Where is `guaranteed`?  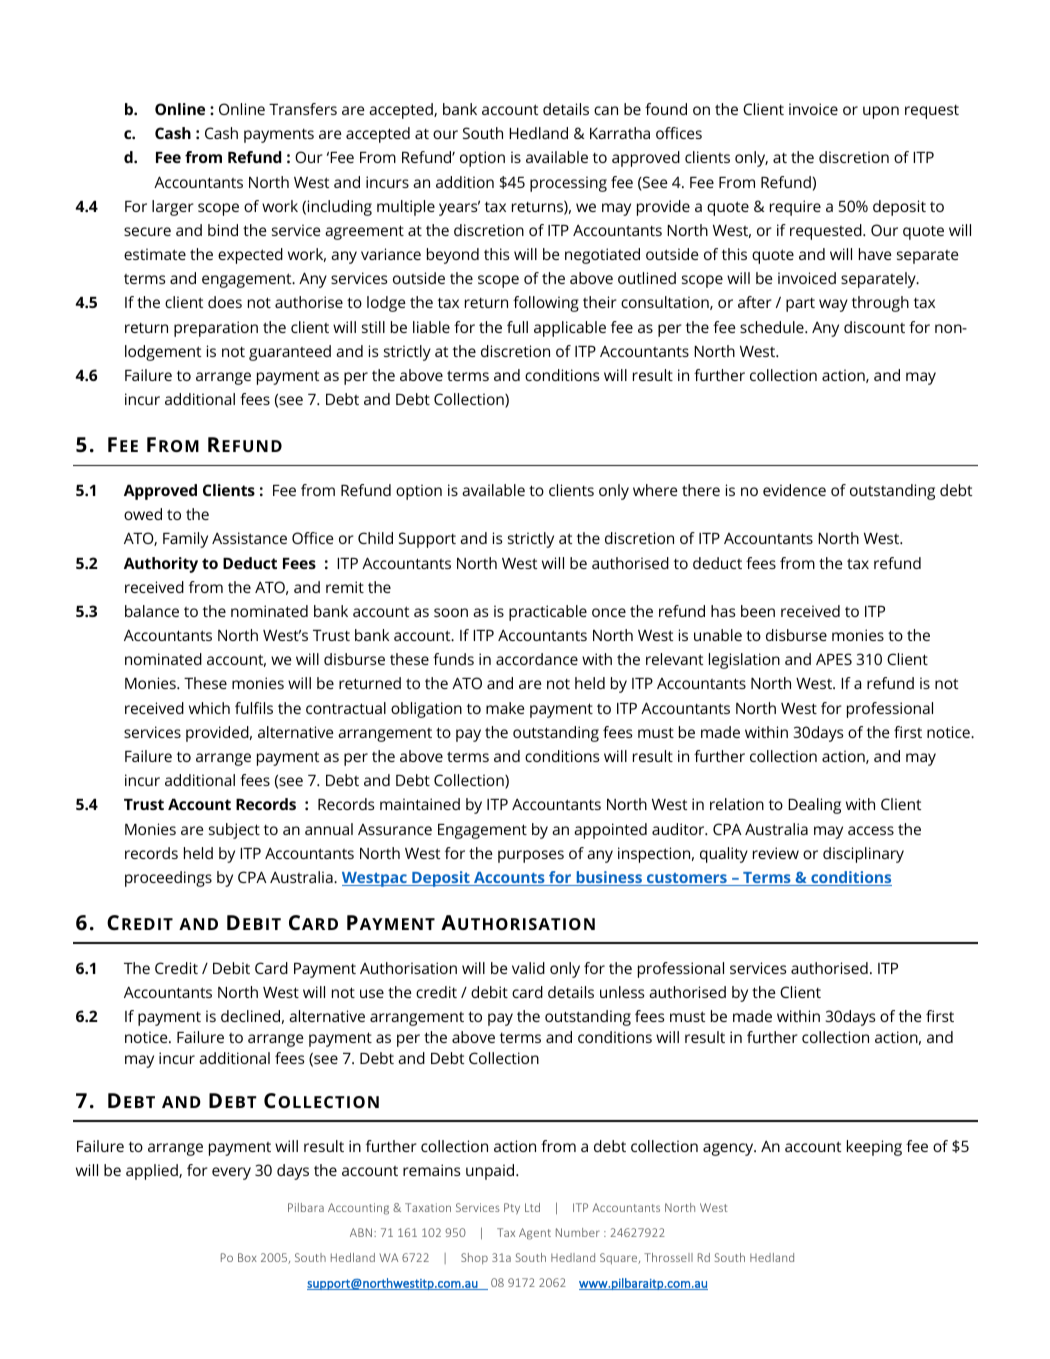
guaranteed is located at coordinates (290, 353).
